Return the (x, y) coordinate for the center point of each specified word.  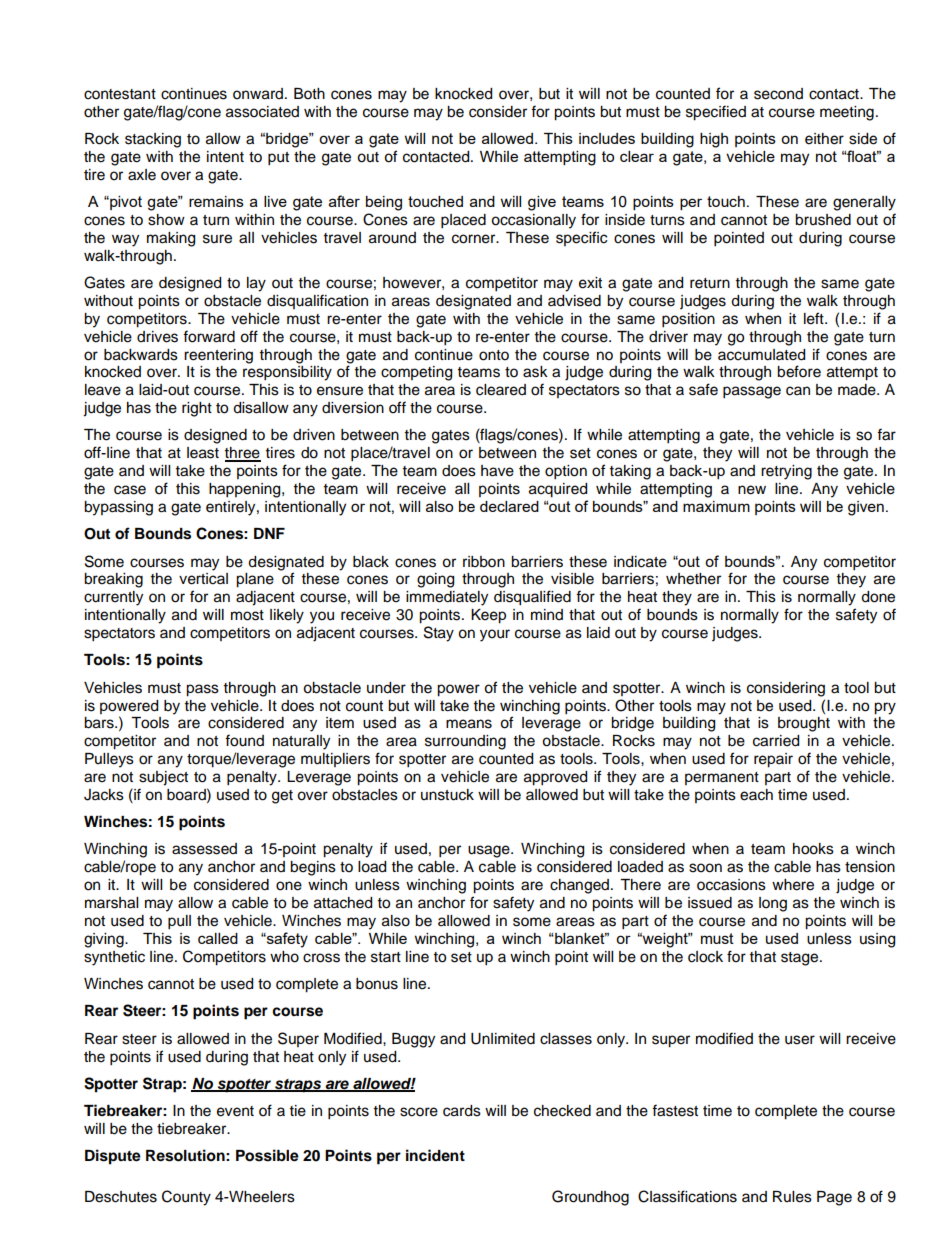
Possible (267, 1155)
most (247, 615)
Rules (792, 1197)
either (824, 139)
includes (607, 138)
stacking (153, 140)
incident (435, 1155)
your (495, 635)
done (878, 597)
